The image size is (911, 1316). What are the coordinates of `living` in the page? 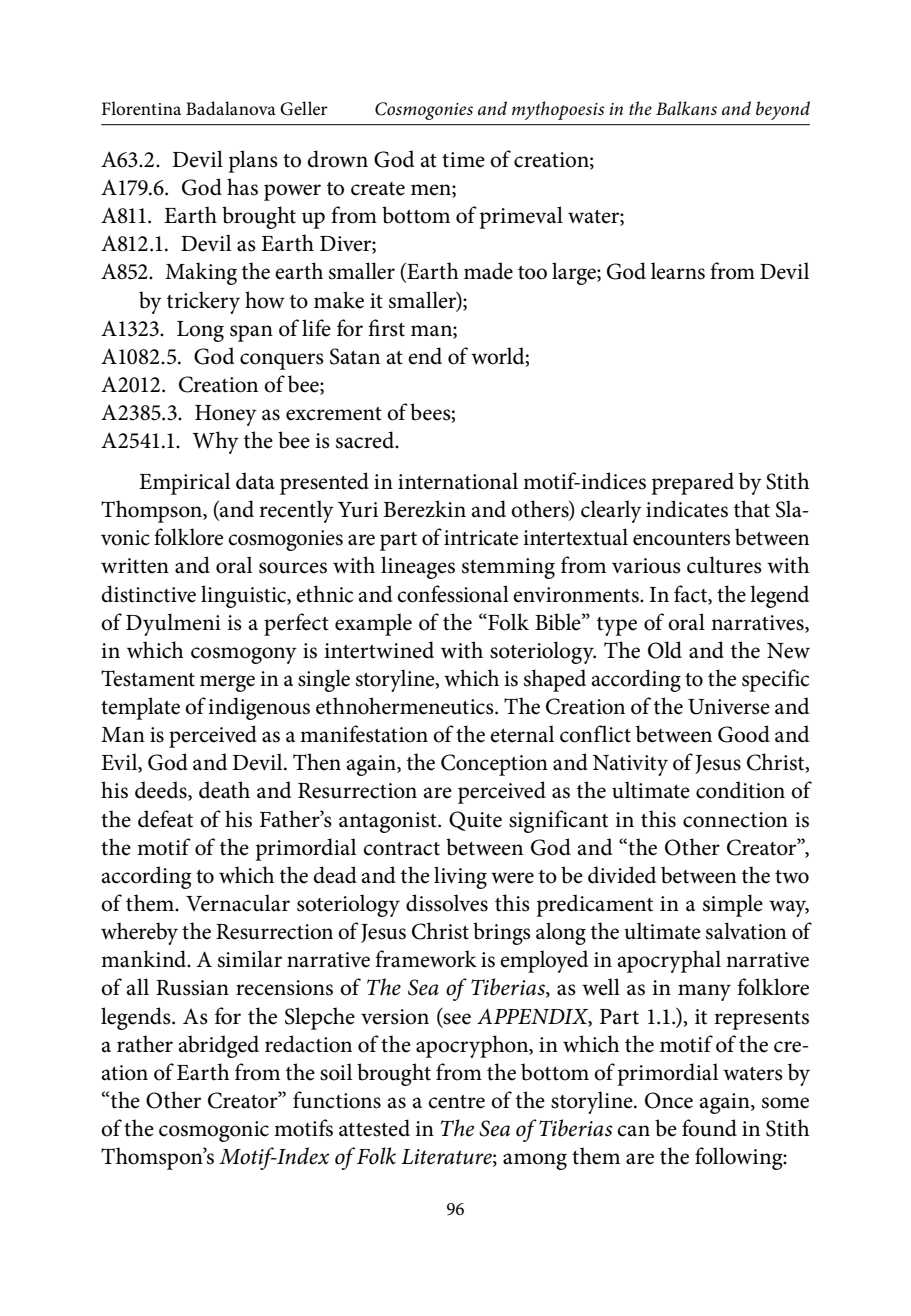 It's located at (460, 877).
